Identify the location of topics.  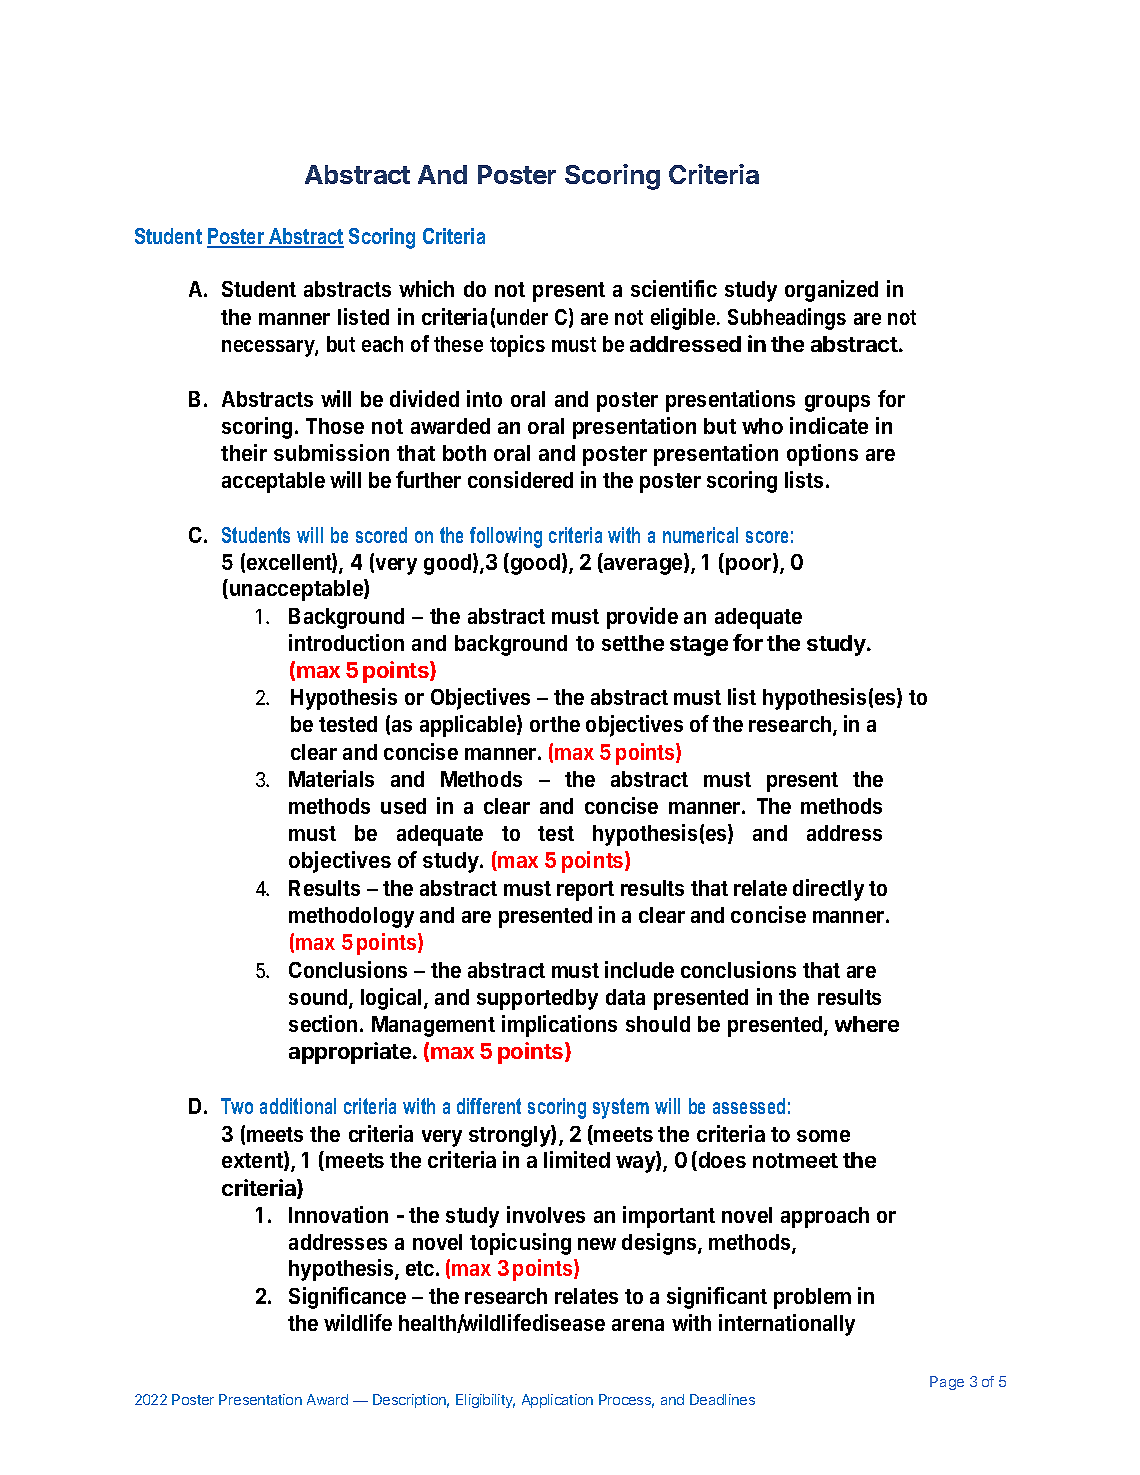
(517, 346).
